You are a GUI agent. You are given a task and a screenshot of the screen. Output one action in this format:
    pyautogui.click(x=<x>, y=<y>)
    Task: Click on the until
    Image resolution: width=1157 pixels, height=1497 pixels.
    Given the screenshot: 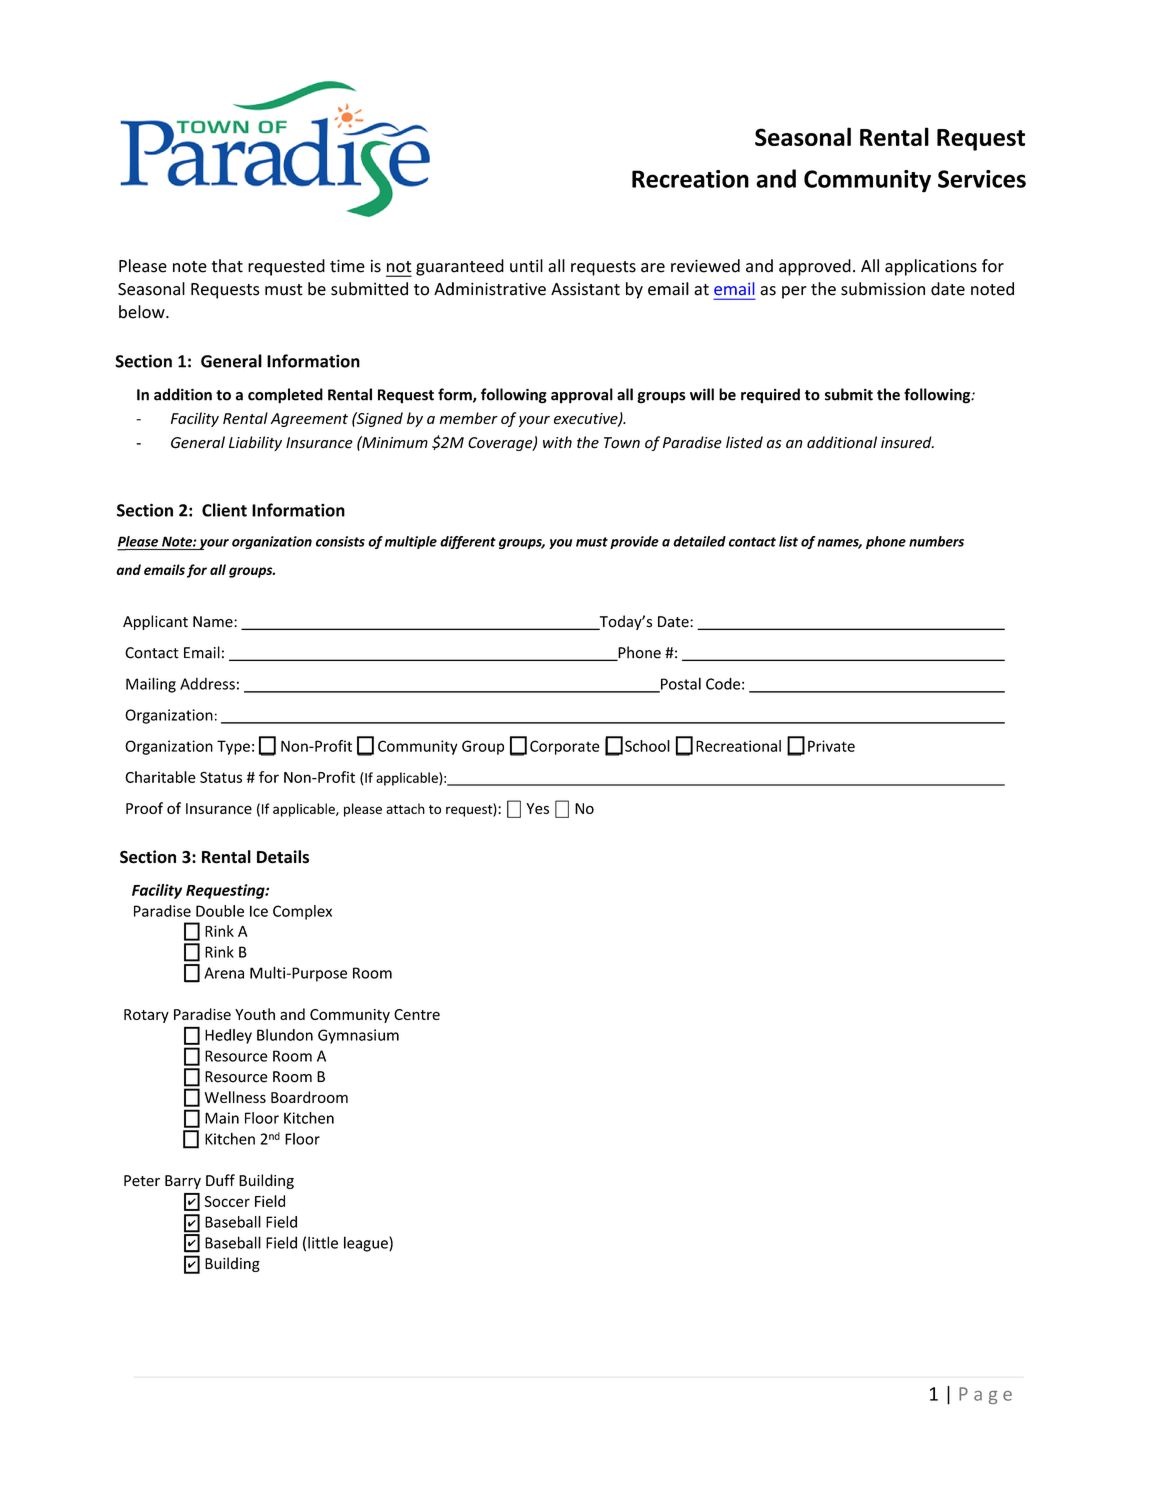 What is the action you would take?
    pyautogui.click(x=526, y=266)
